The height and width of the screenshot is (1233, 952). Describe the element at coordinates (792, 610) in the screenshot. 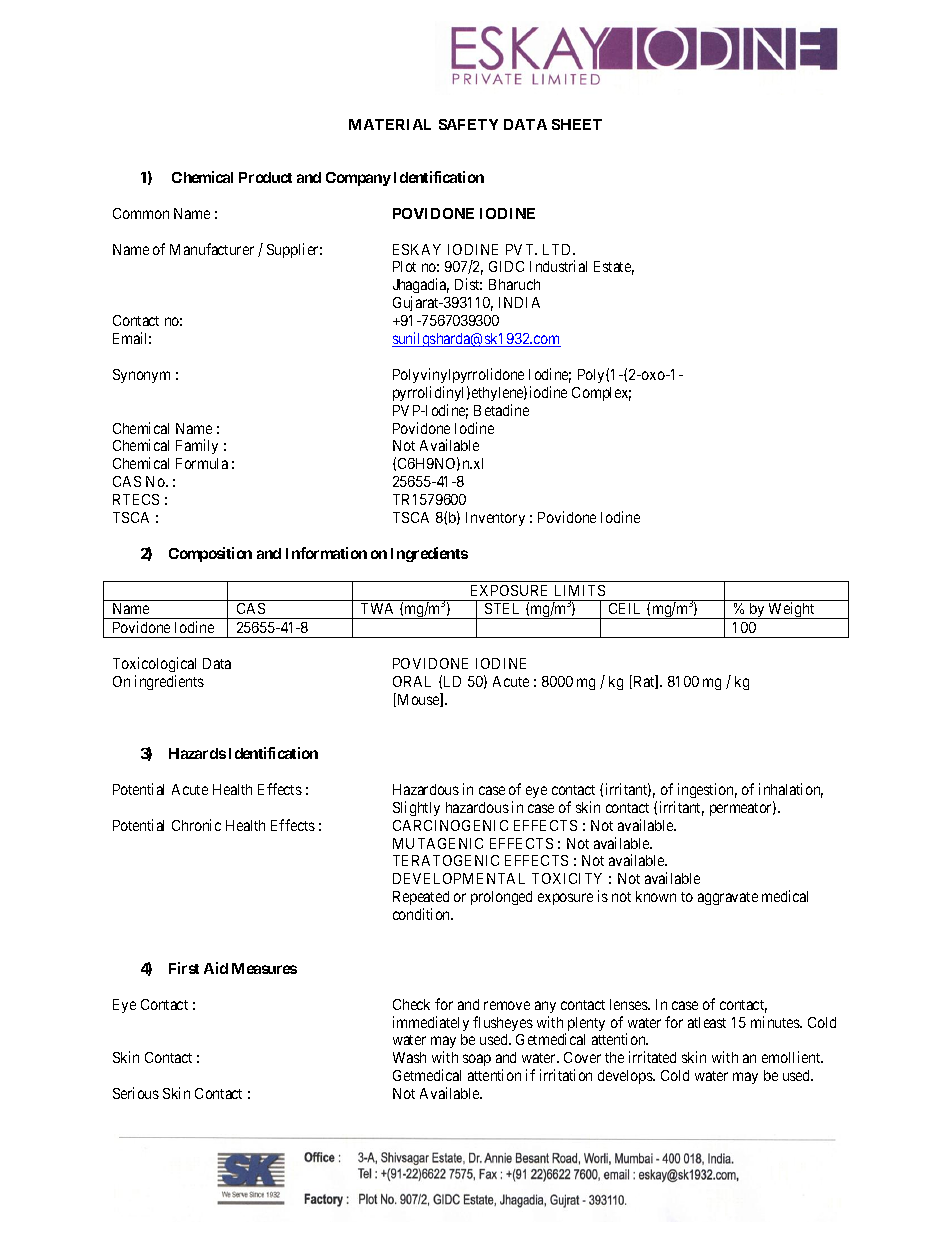

I see `Weight` at that location.
